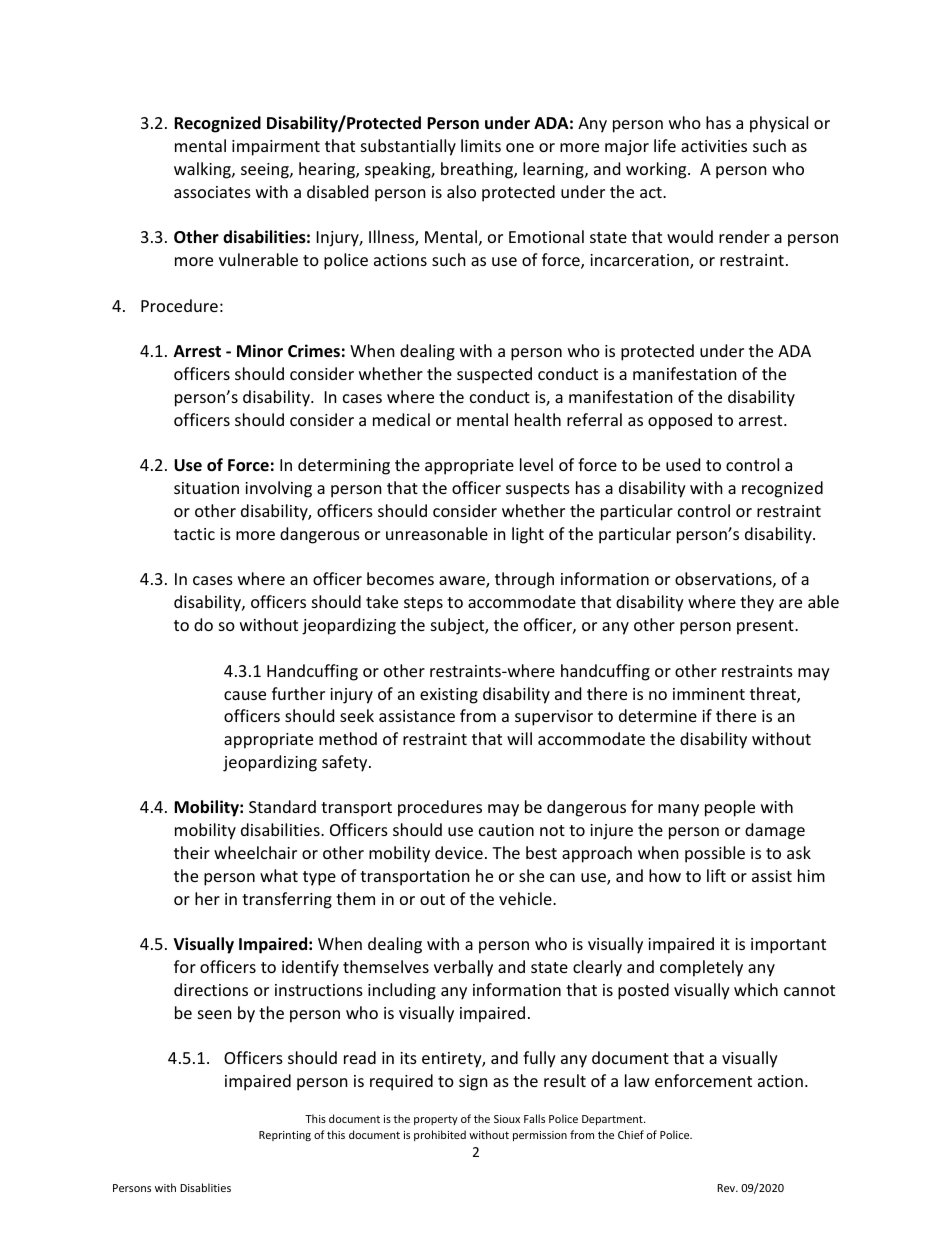 Image resolution: width=952 pixels, height=1233 pixels. Describe the element at coordinates (282, 806) in the screenshot. I see `Standard` at that location.
